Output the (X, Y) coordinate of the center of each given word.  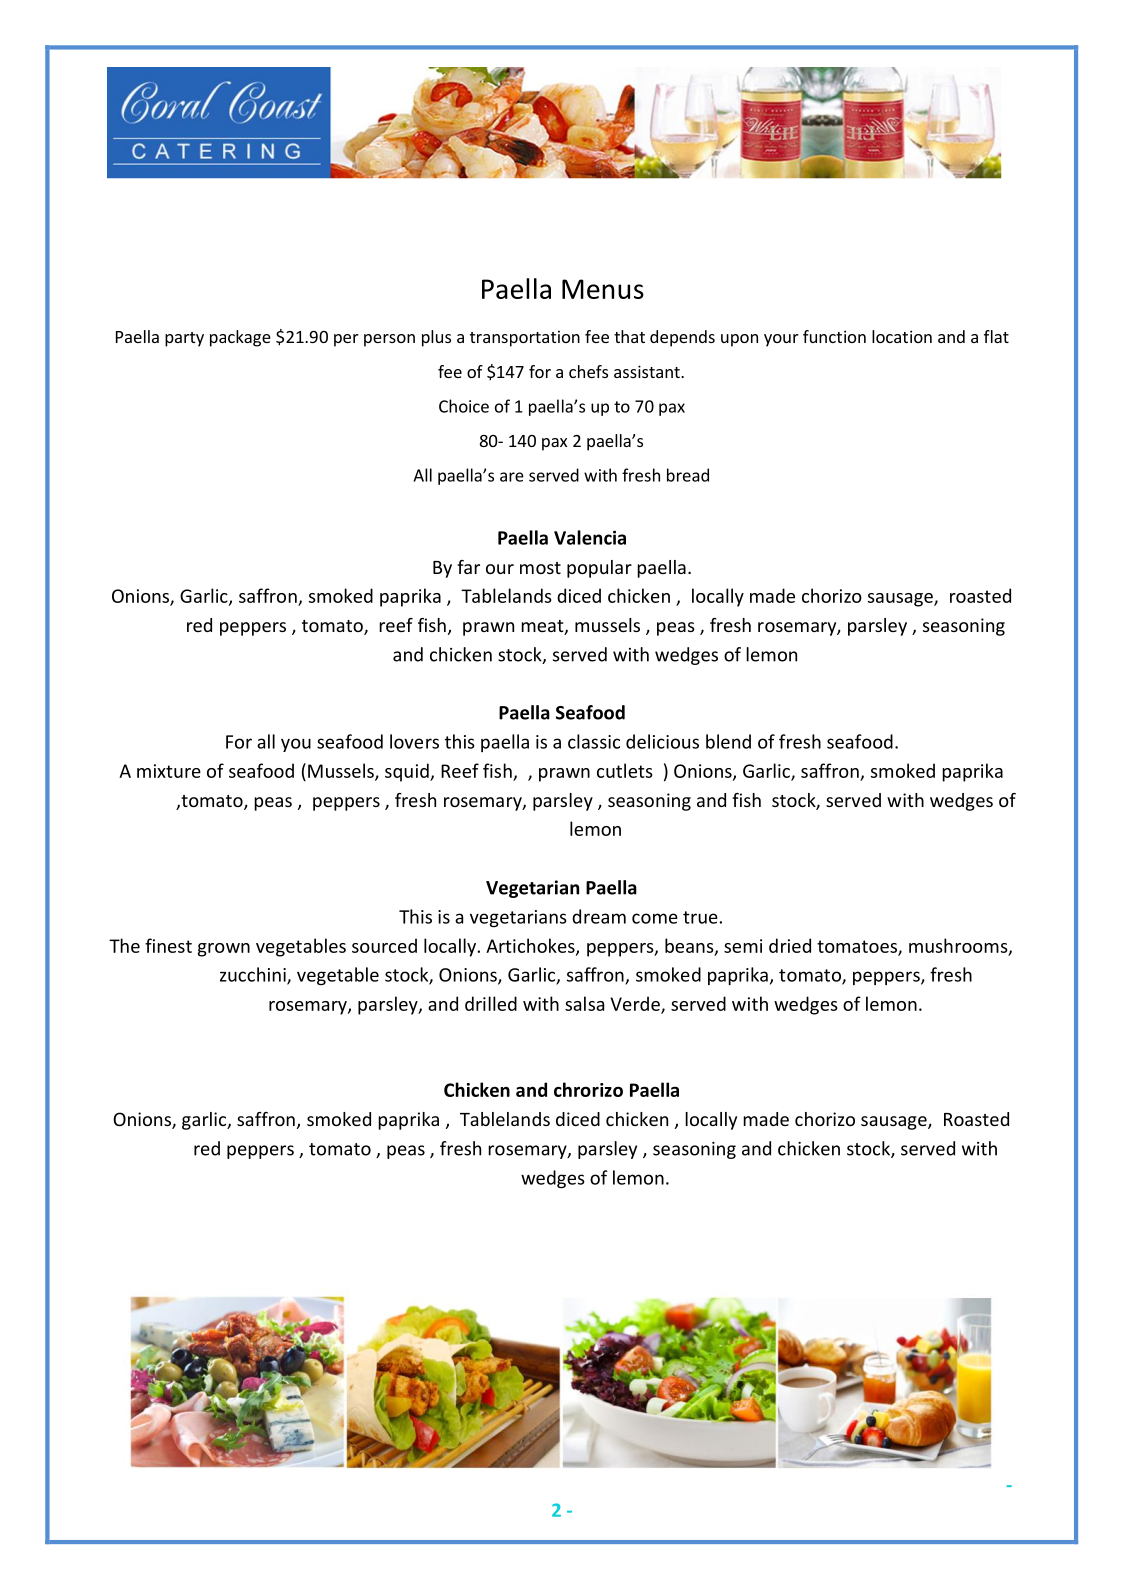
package (240, 338)
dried (790, 945)
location (902, 336)
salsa (584, 1003)
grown (224, 950)
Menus (603, 289)
